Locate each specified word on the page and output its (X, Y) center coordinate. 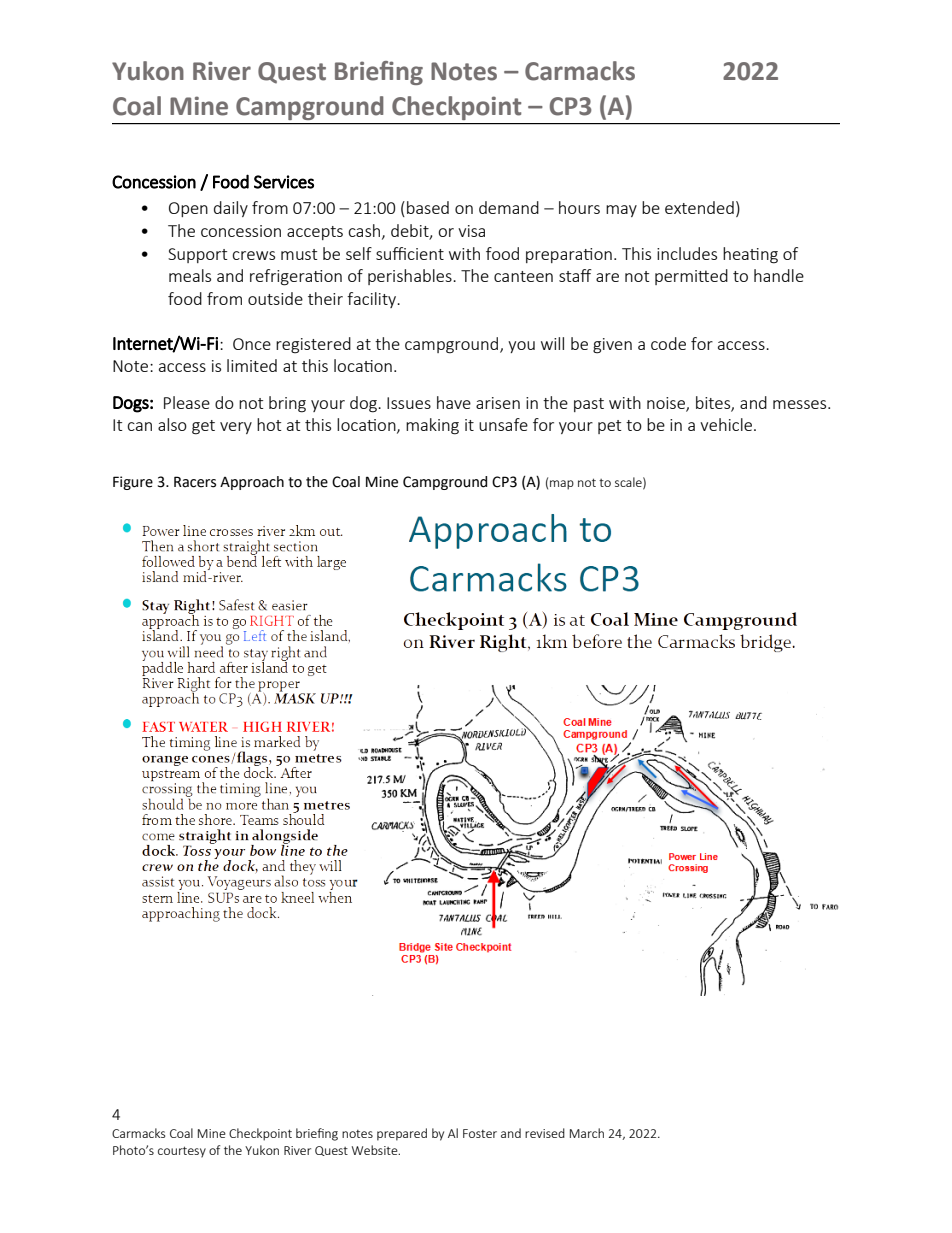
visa (471, 231)
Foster (480, 1133)
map (562, 485)
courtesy (182, 1152)
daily (231, 209)
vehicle (726, 424)
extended (699, 207)
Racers (195, 482)
